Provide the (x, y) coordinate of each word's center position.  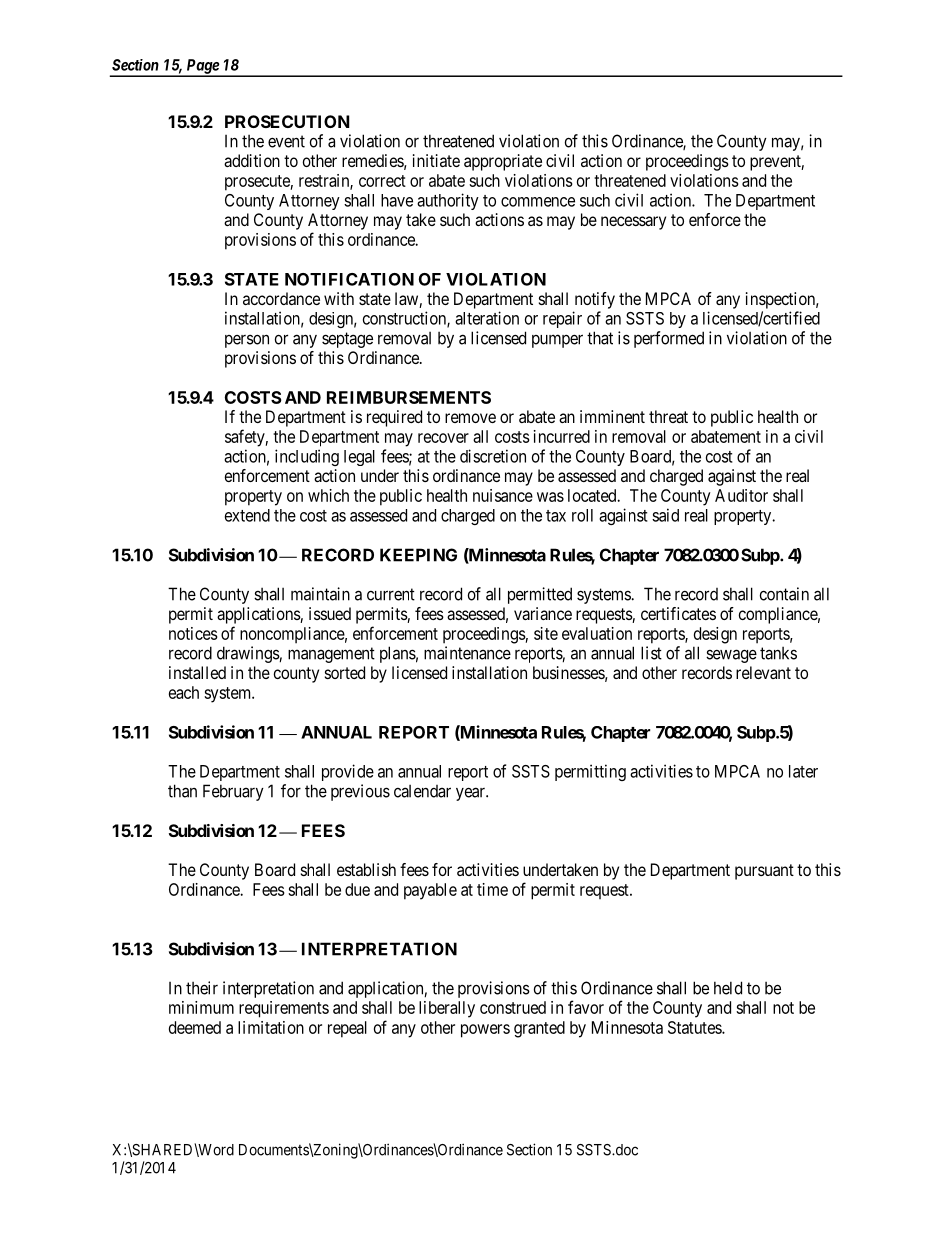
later (803, 771)
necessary (633, 223)
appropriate (503, 162)
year (471, 794)
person (247, 341)
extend (247, 515)
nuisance (503, 495)
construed (513, 1007)
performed (669, 339)
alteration (487, 318)
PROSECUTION (287, 121)
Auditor (741, 495)
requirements (284, 1009)
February (233, 792)
